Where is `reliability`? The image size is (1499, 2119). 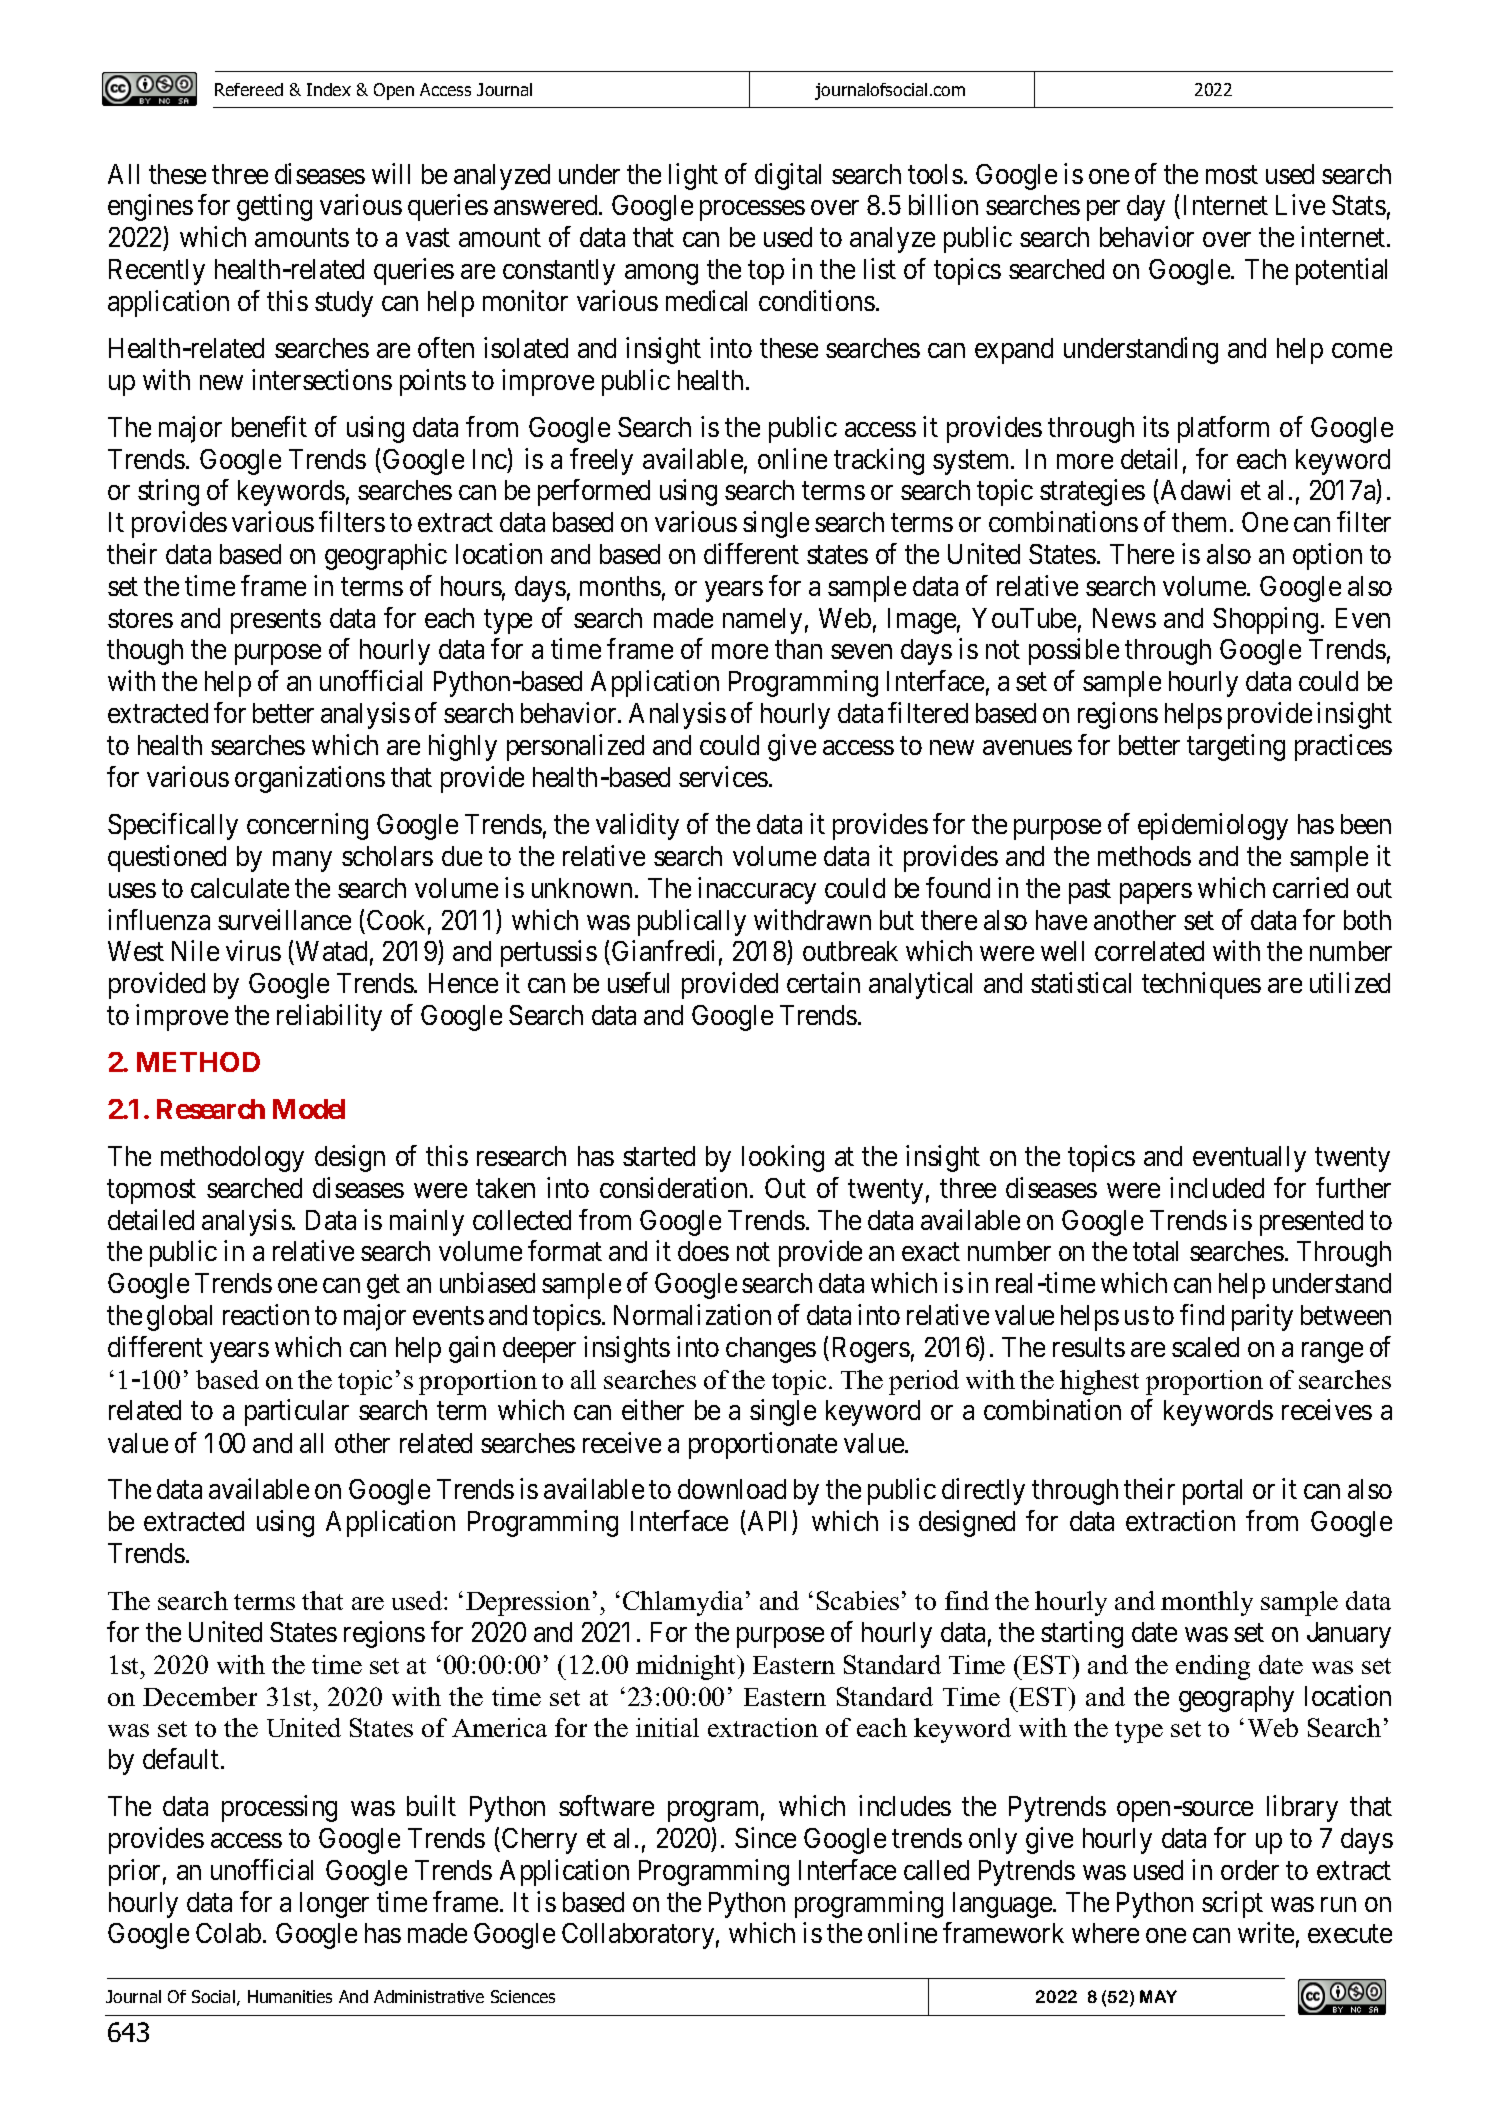 reliability is located at coordinates (329, 1017).
